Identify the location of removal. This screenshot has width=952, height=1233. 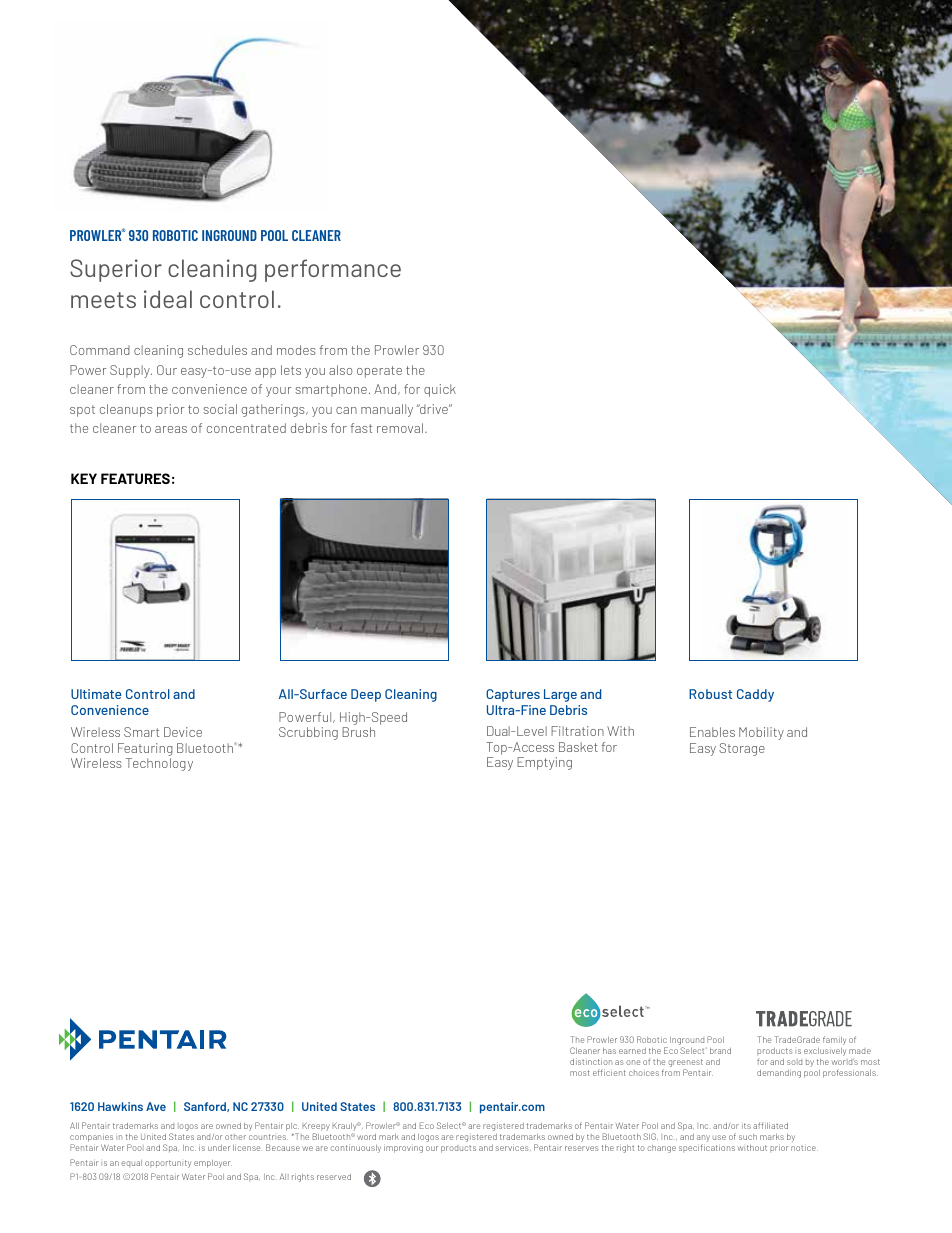
(400, 428).
